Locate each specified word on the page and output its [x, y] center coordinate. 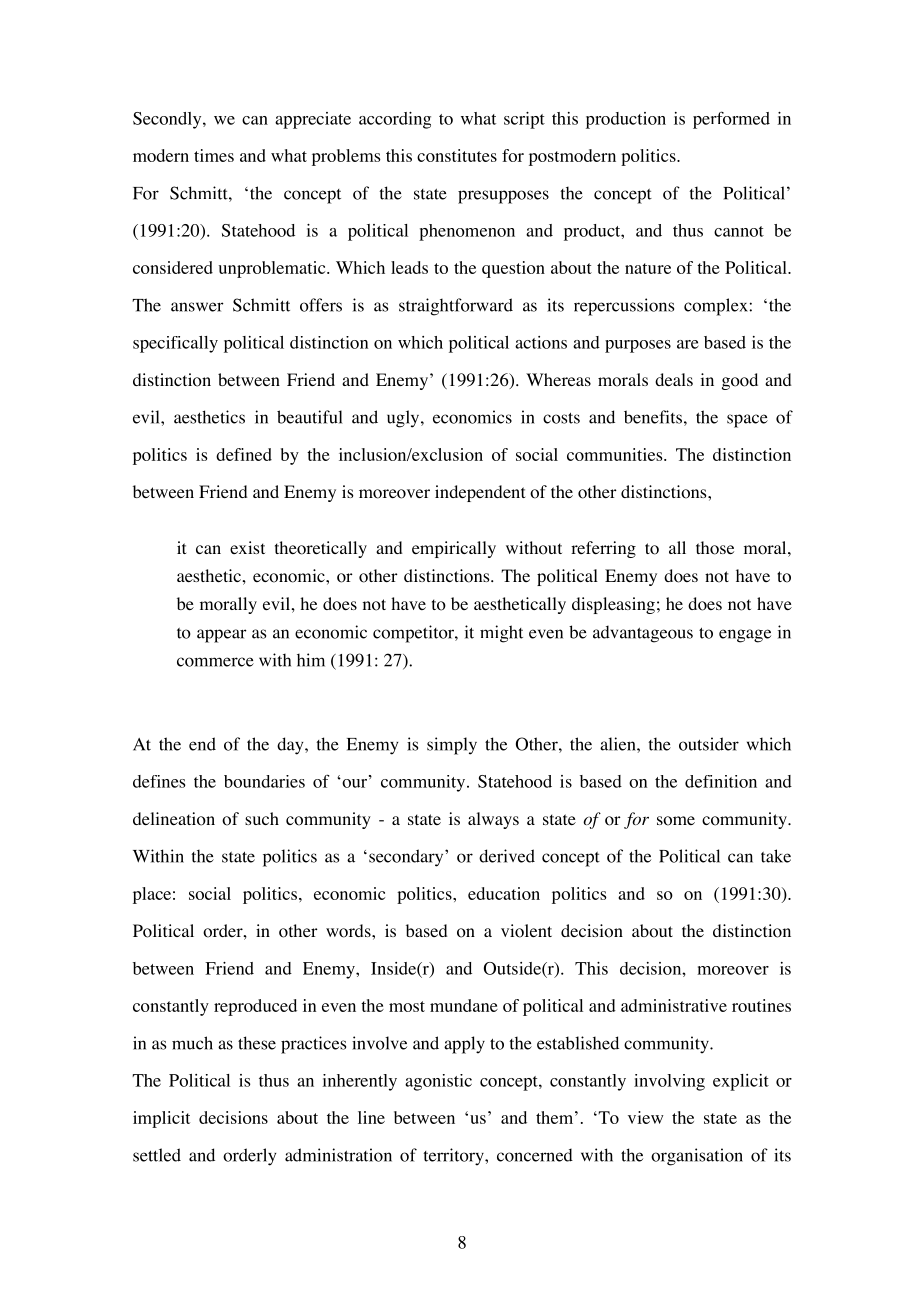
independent [480, 493]
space [747, 421]
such [262, 818]
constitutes [457, 155]
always [493, 820]
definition [721, 781]
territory [454, 1157]
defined [244, 454]
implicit [161, 1119]
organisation [697, 1157]
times [214, 155]
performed [731, 120]
